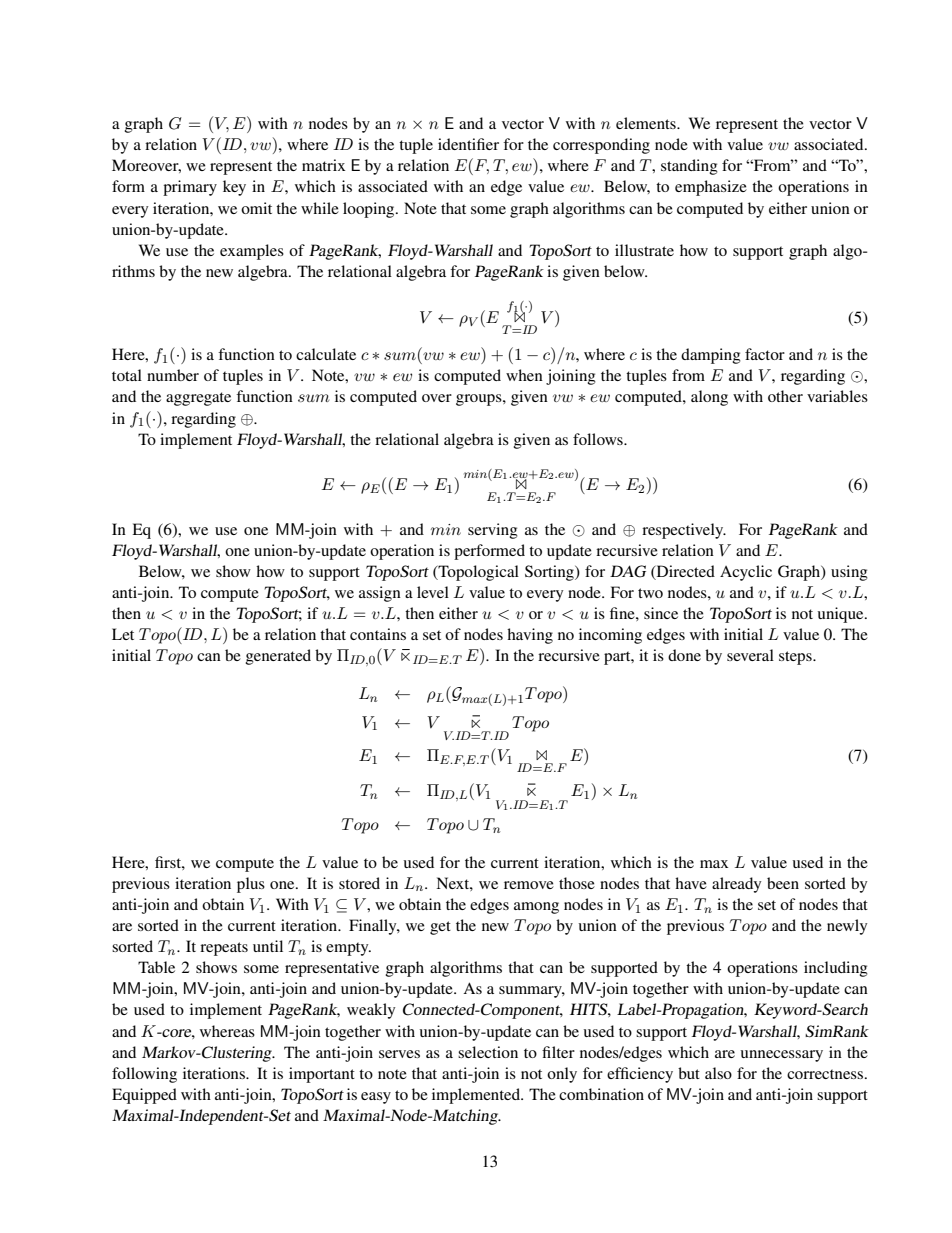 Image resolution: width=952 pixels, height=1233 pixels. Describe the element at coordinates (529, 885) in the image. I see `remove` at that location.
